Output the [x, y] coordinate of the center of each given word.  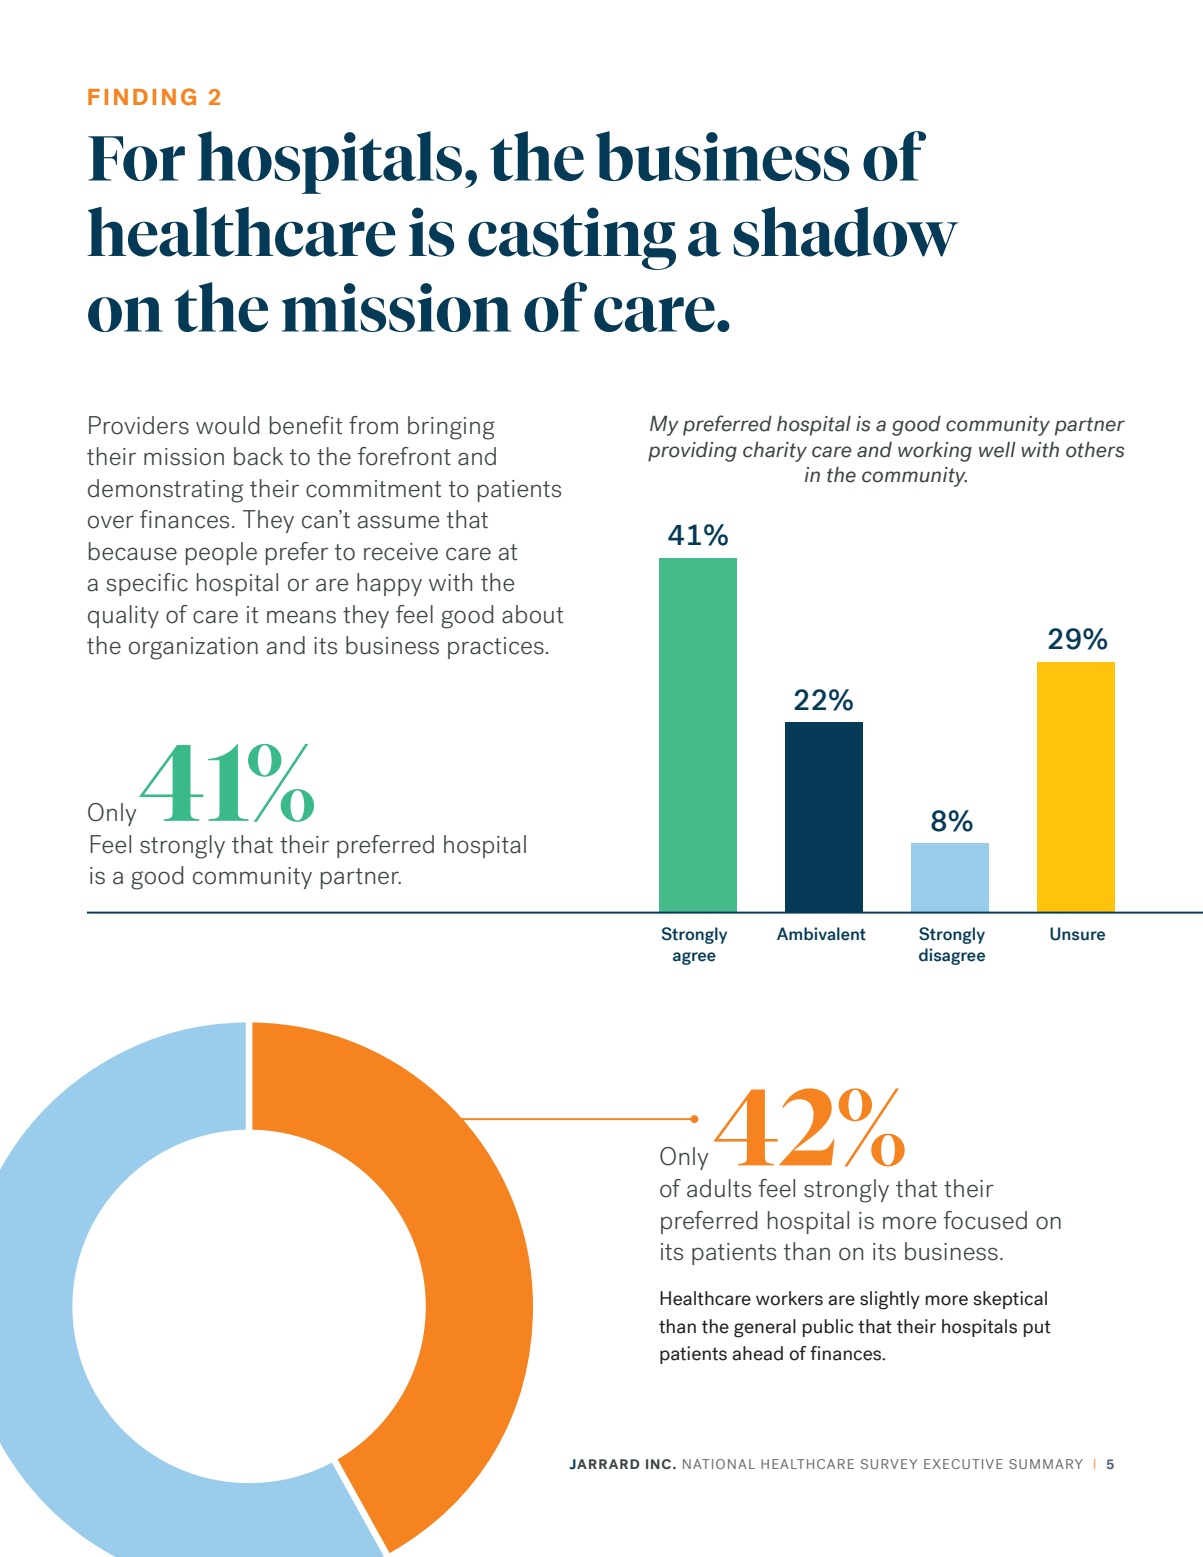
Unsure [1077, 934]
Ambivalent [821, 934]
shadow [845, 232]
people [221, 553]
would [227, 425]
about [532, 614]
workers [789, 1298]
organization [193, 648]
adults [719, 1188]
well [997, 450]
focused [985, 1220]
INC [660, 1464]
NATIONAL [719, 1464]
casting [572, 238]
